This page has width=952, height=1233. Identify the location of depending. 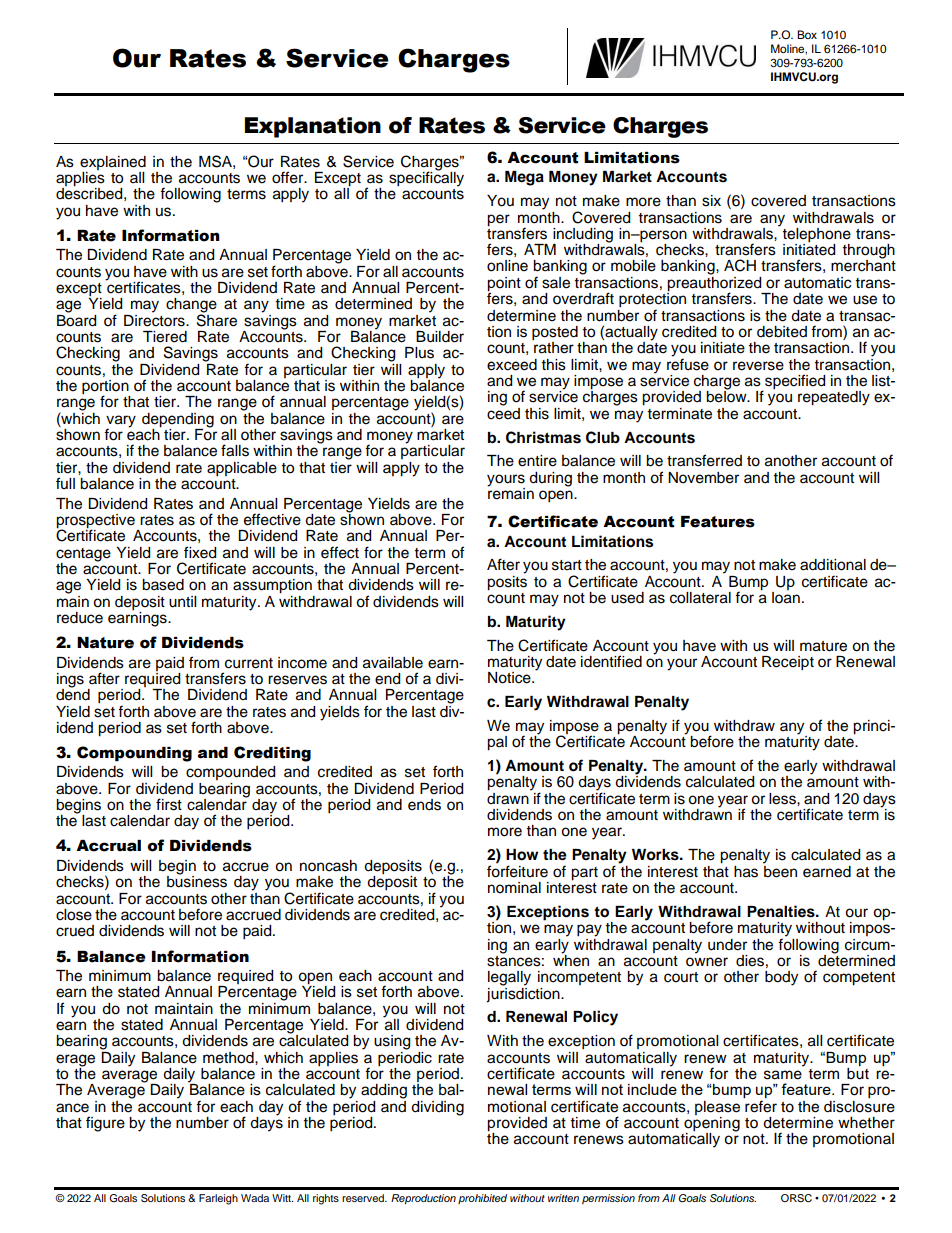
(178, 421).
